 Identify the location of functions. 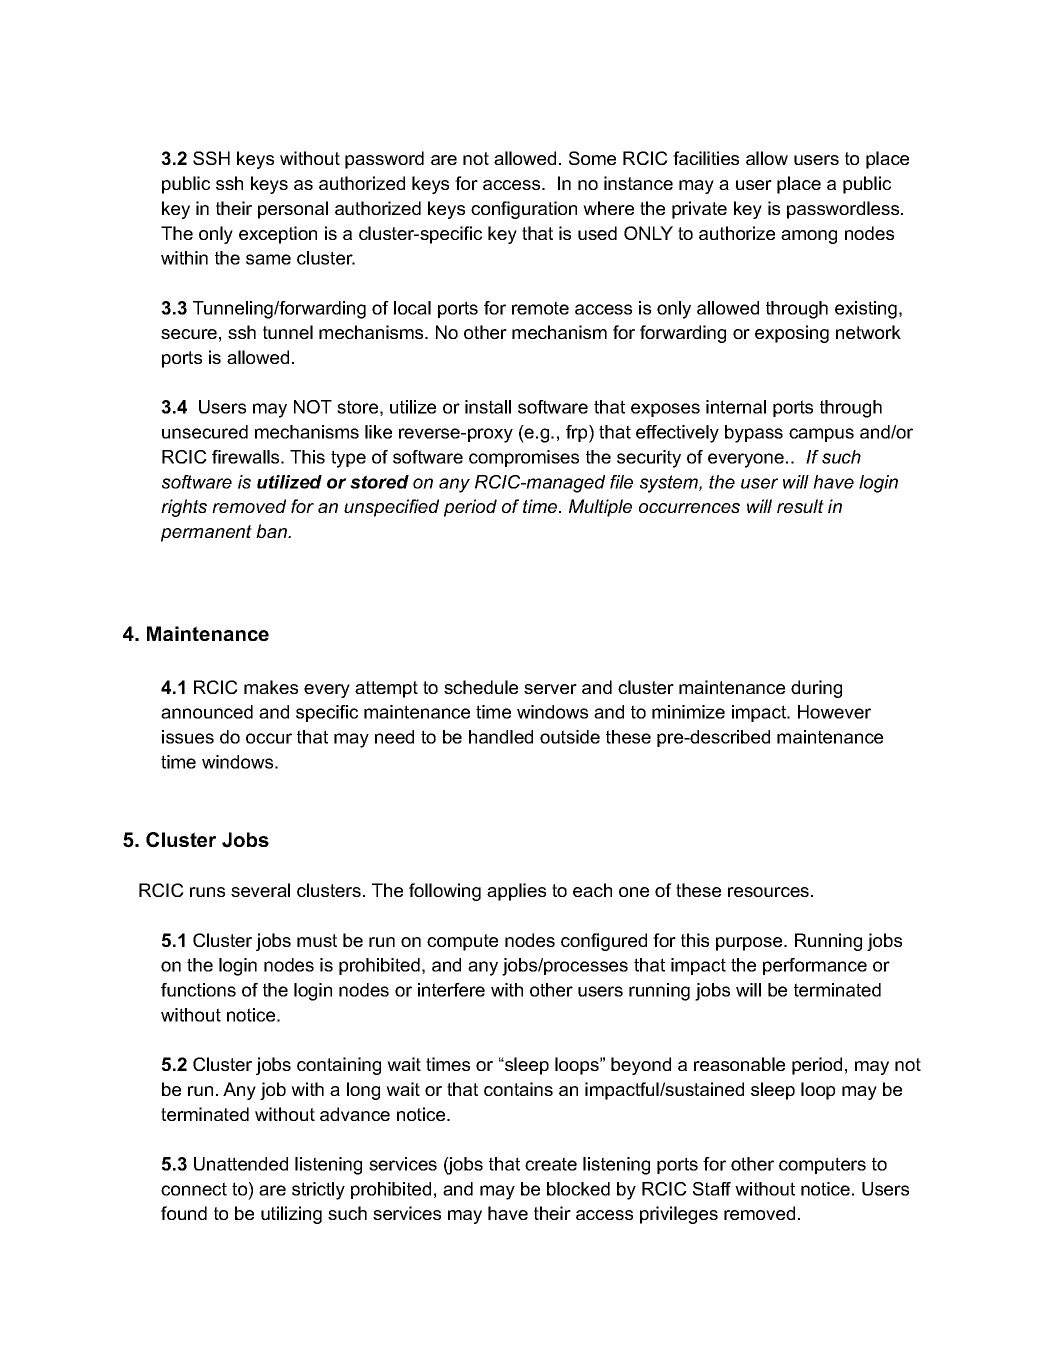
(198, 990).
